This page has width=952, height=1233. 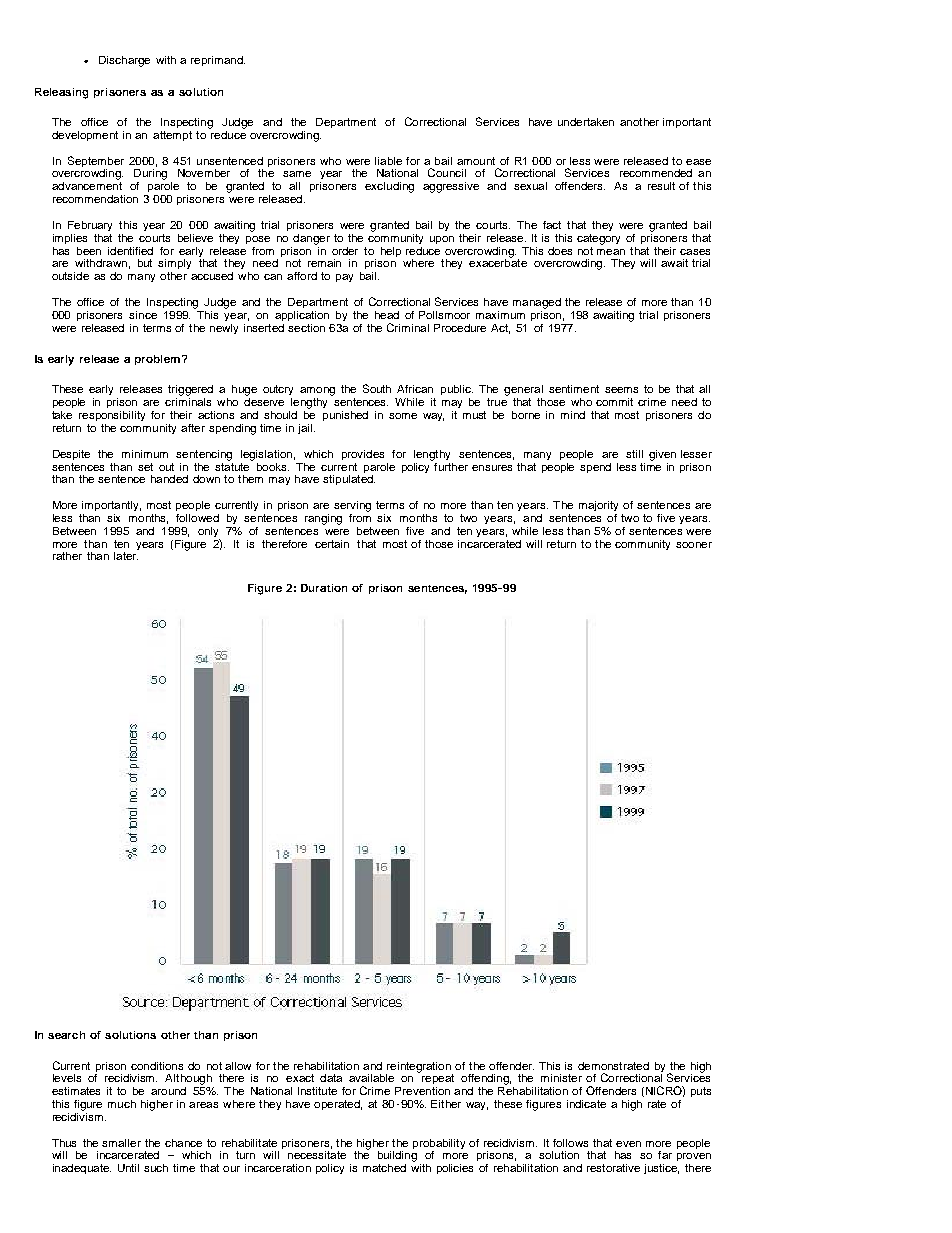 What do you see at coordinates (145, 454) in the page?
I see `minimum` at bounding box center [145, 454].
